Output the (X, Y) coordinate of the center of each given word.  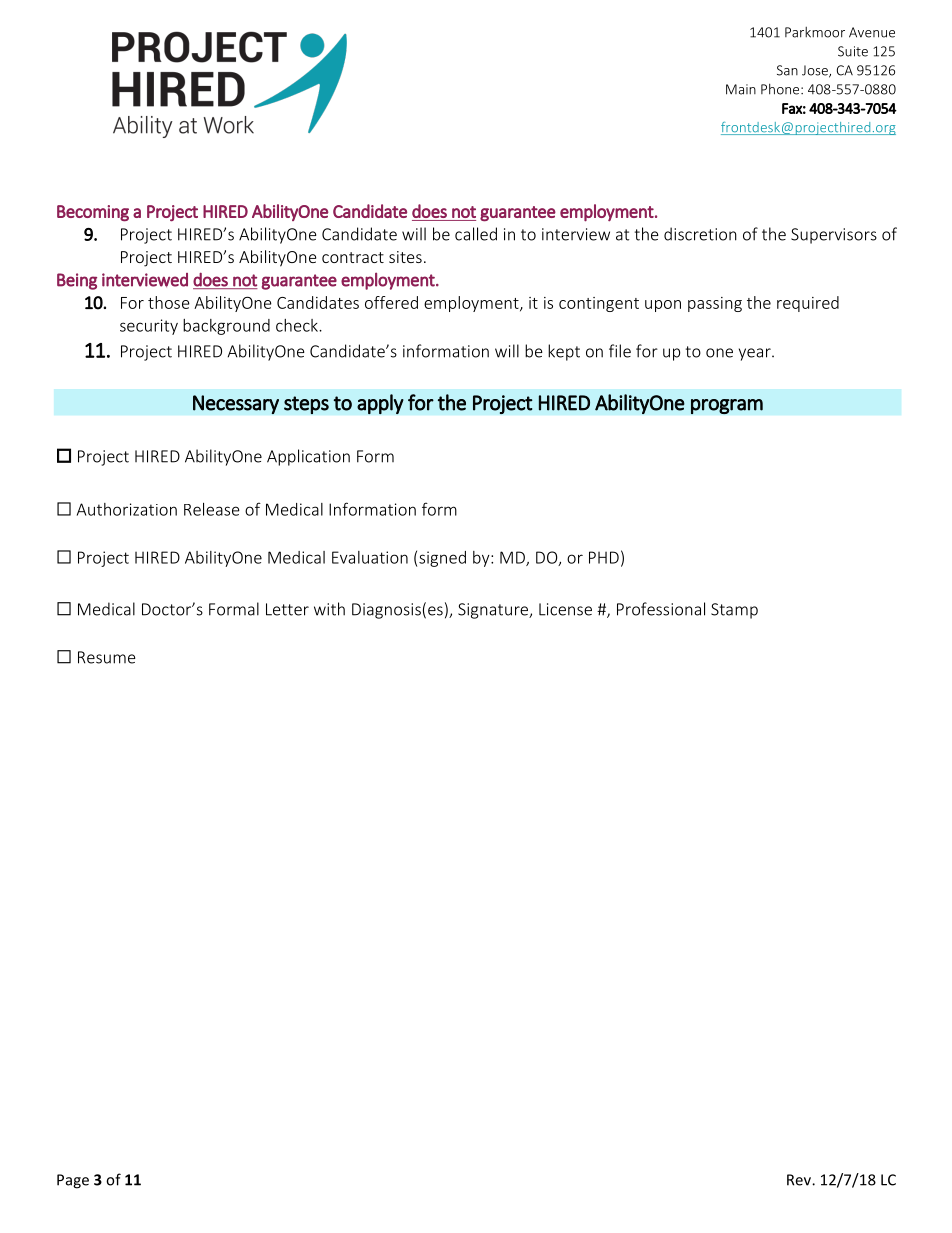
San (787, 70)
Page (73, 1181)
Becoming (93, 213)
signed (442, 559)
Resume (107, 657)
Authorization (127, 509)
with (329, 609)
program (727, 406)
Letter (287, 609)
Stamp (734, 611)
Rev (800, 1180)
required (808, 304)
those (169, 302)
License (565, 609)
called (476, 234)
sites (405, 257)
